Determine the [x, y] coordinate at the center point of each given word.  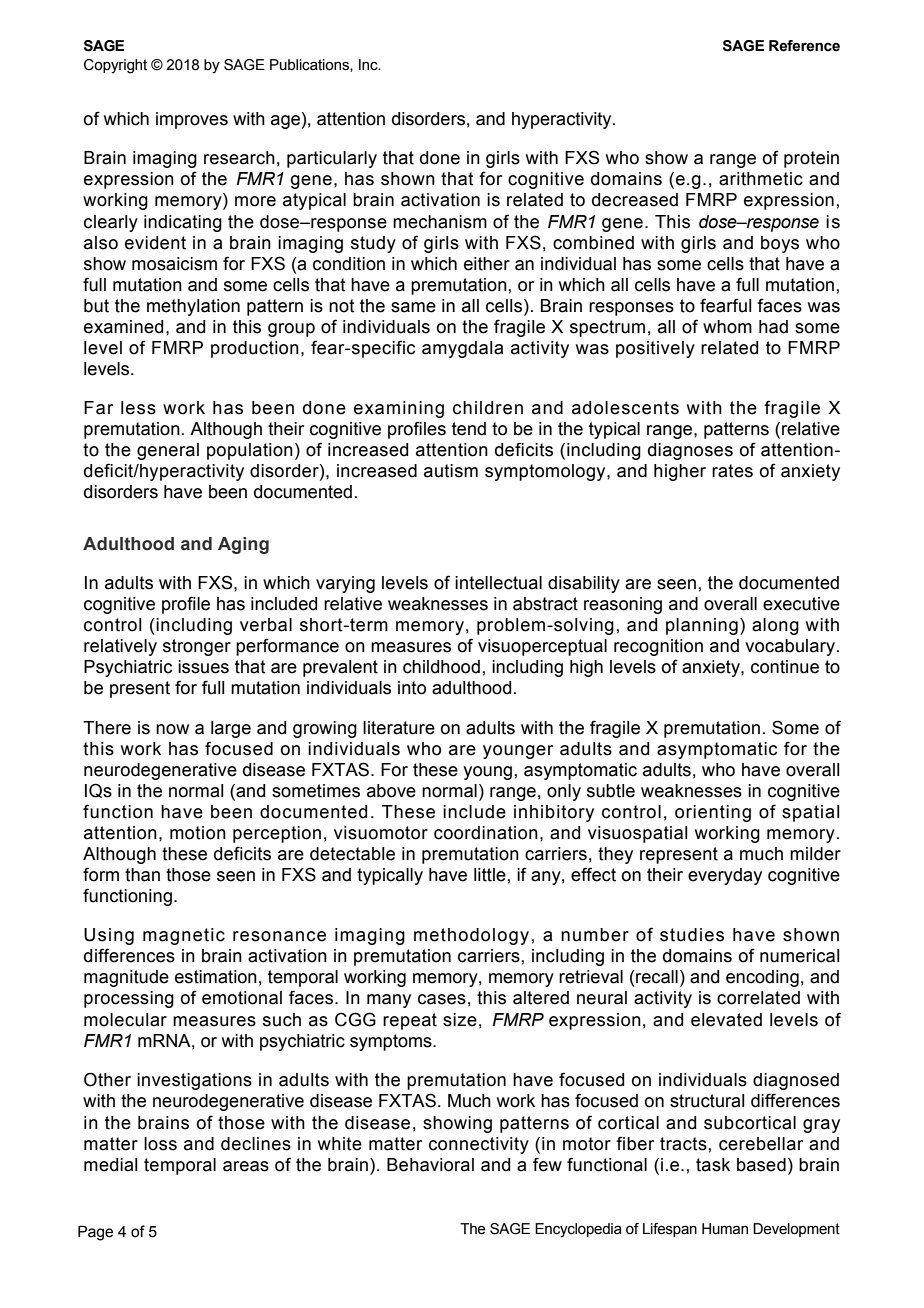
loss [160, 1144]
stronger [197, 647]
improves [192, 120]
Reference [804, 46]
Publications [310, 65]
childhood [441, 667]
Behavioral [430, 1165]
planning [702, 626]
